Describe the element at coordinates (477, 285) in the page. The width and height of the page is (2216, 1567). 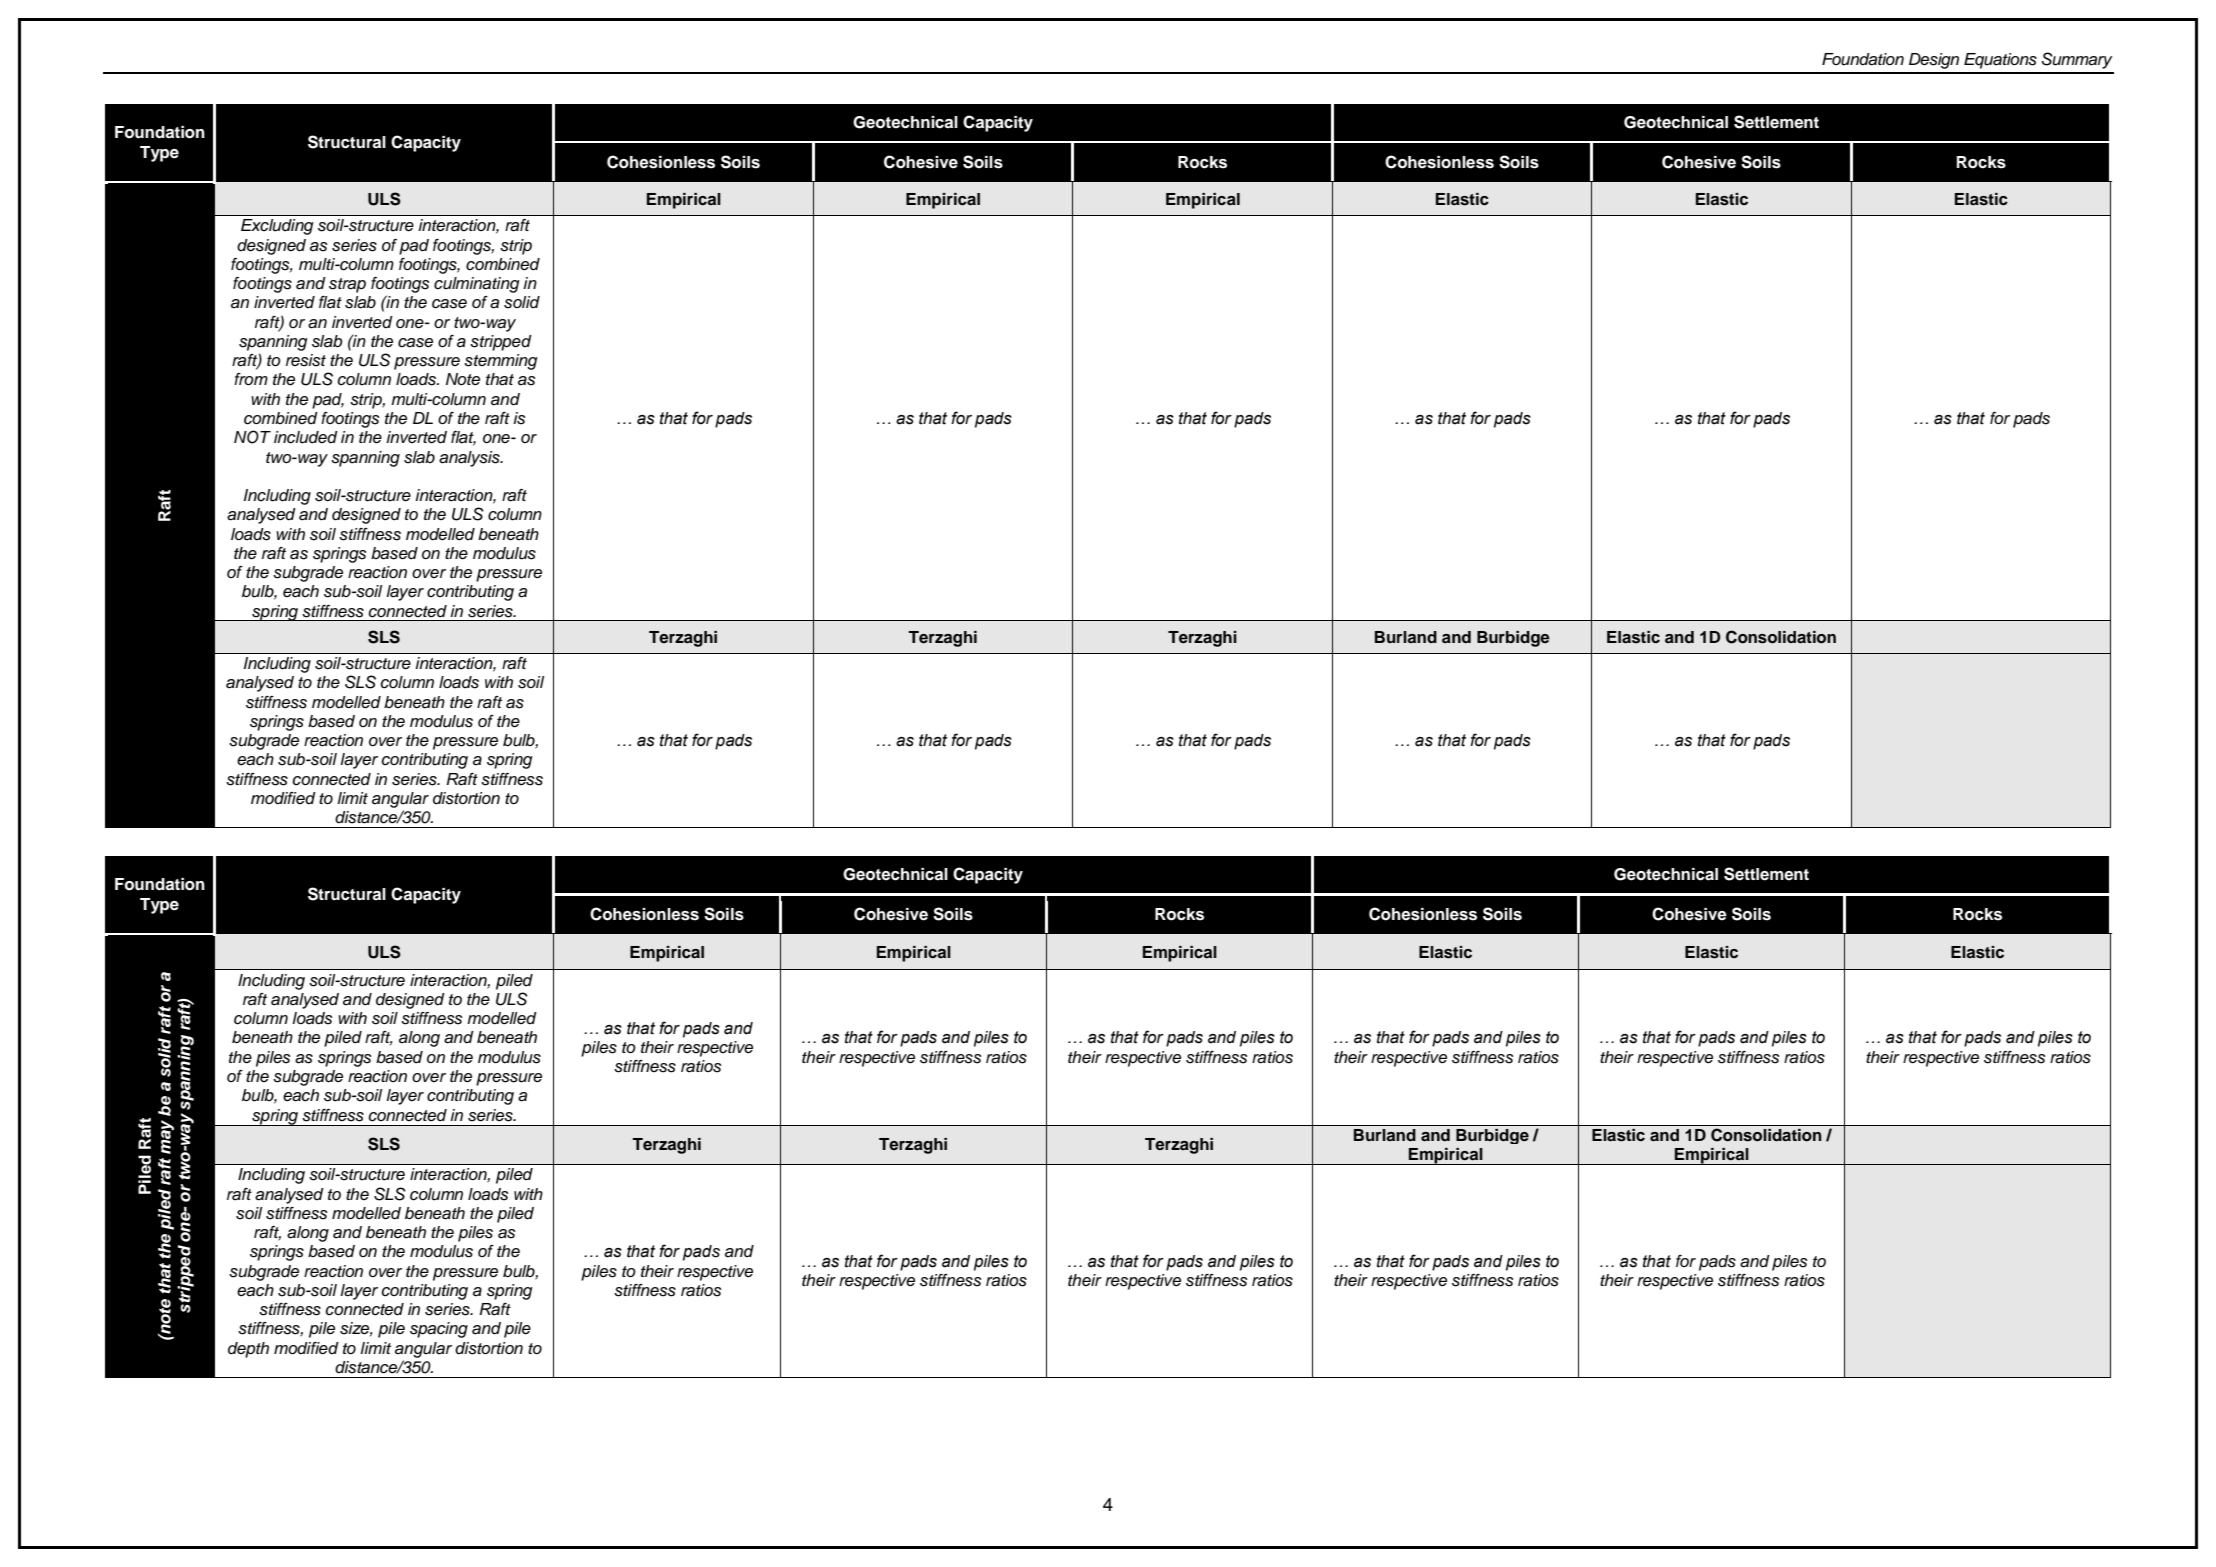
I see `culminating` at that location.
